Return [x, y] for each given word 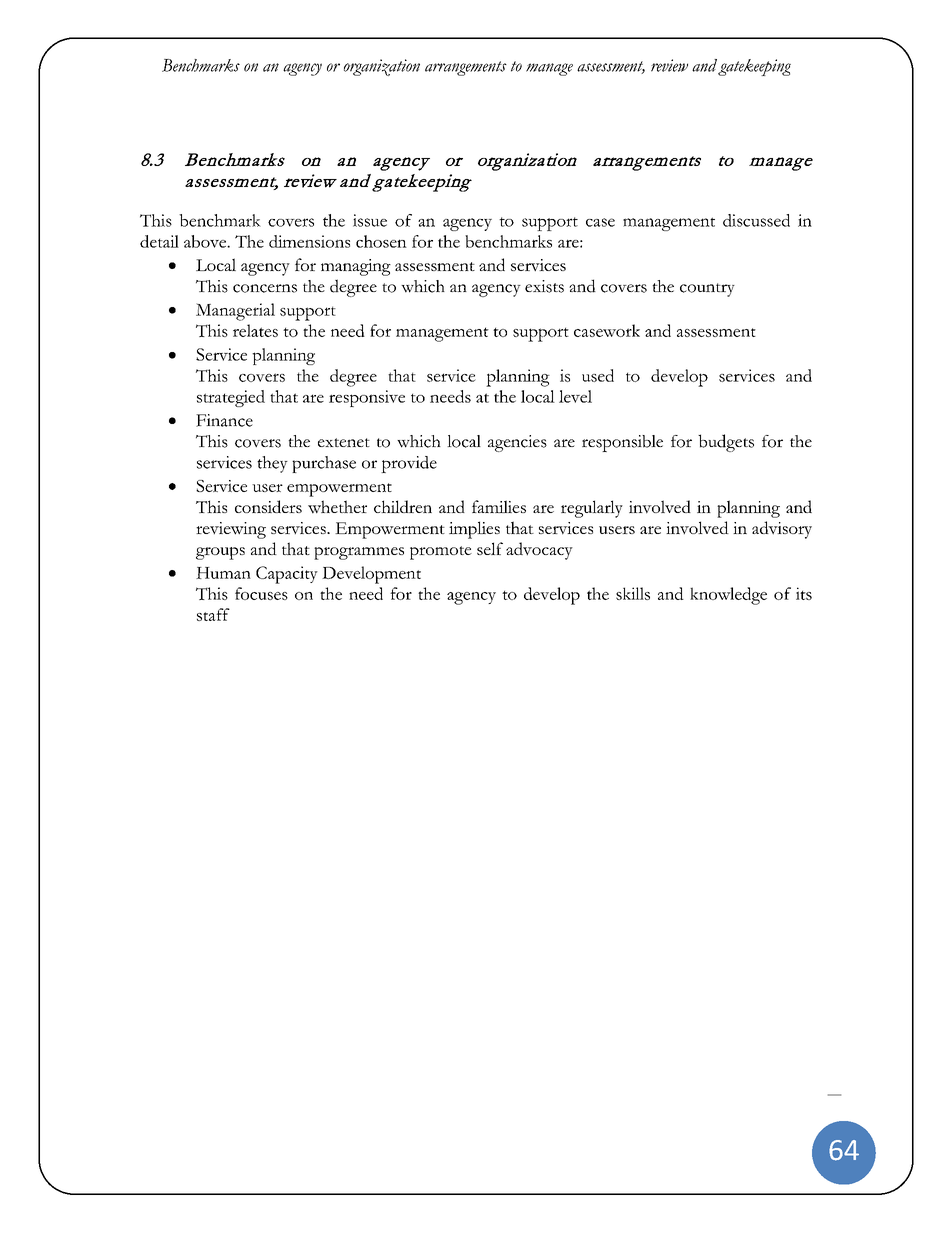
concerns [265, 288]
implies [474, 530]
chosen [381, 241]
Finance [224, 420]
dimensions [309, 241]
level [575, 396]
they [272, 464]
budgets [726, 443]
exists [544, 286]
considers [268, 506]
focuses [261, 593]
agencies [517, 443]
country [707, 290]
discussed [756, 220]
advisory [782, 530]
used [598, 375]
